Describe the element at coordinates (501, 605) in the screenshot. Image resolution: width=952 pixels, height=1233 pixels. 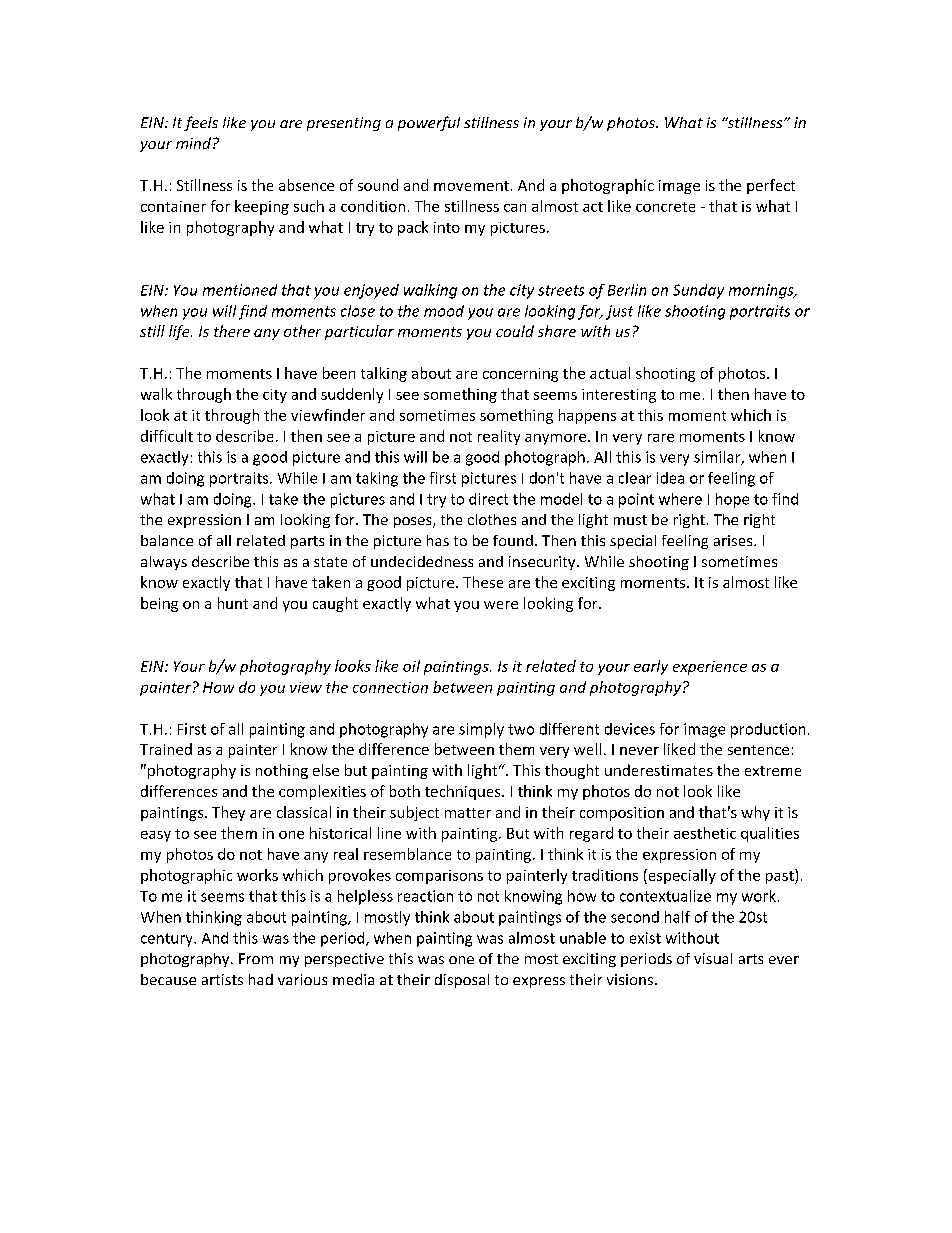
I see `were` at that location.
